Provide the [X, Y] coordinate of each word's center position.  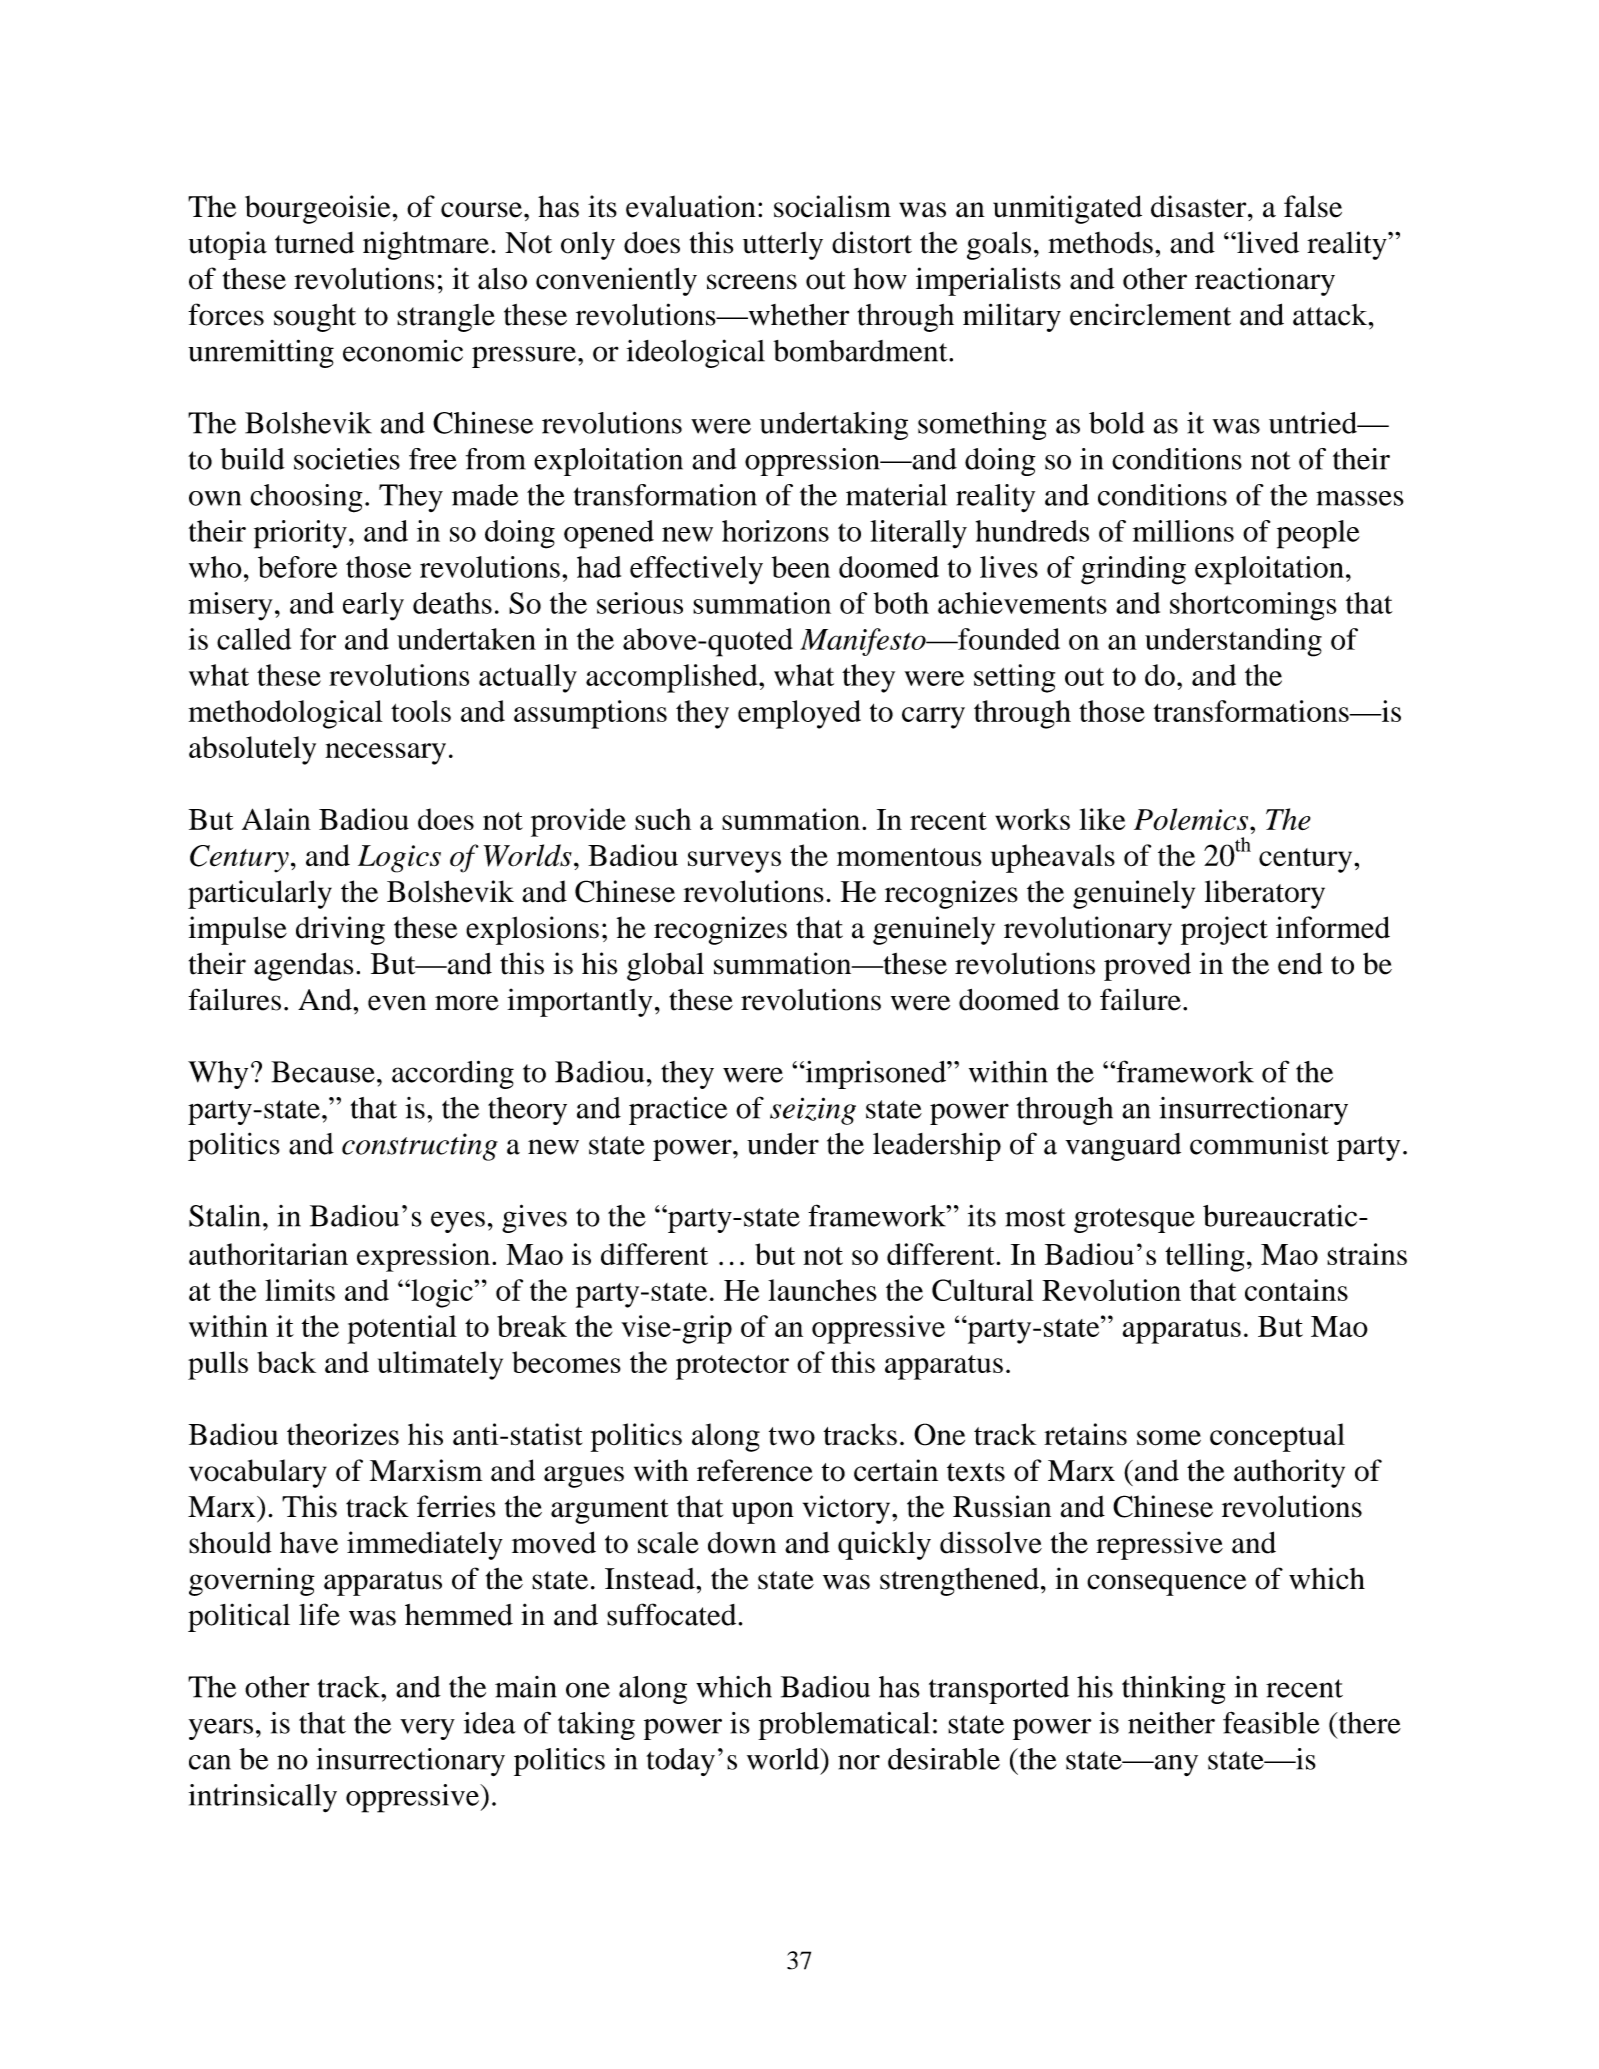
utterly [783, 246]
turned [314, 243]
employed [799, 714]
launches [822, 1290]
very [427, 1729]
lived [1267, 242]
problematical [844, 1726]
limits [300, 1290]
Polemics [1192, 819]
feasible [1271, 1722]
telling [1204, 1257]
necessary [385, 754]
